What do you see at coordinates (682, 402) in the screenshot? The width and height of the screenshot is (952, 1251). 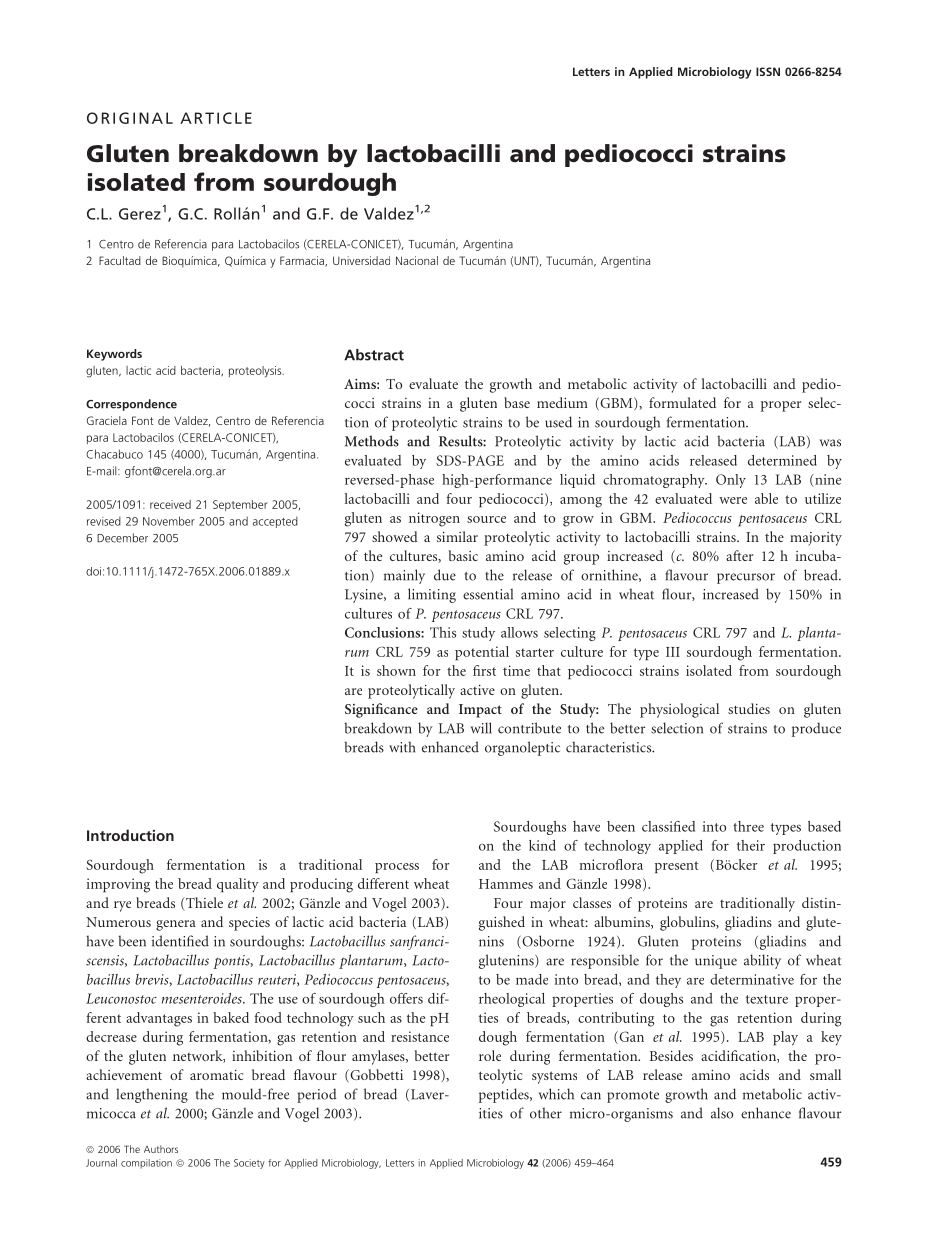 I see `formulated` at bounding box center [682, 402].
